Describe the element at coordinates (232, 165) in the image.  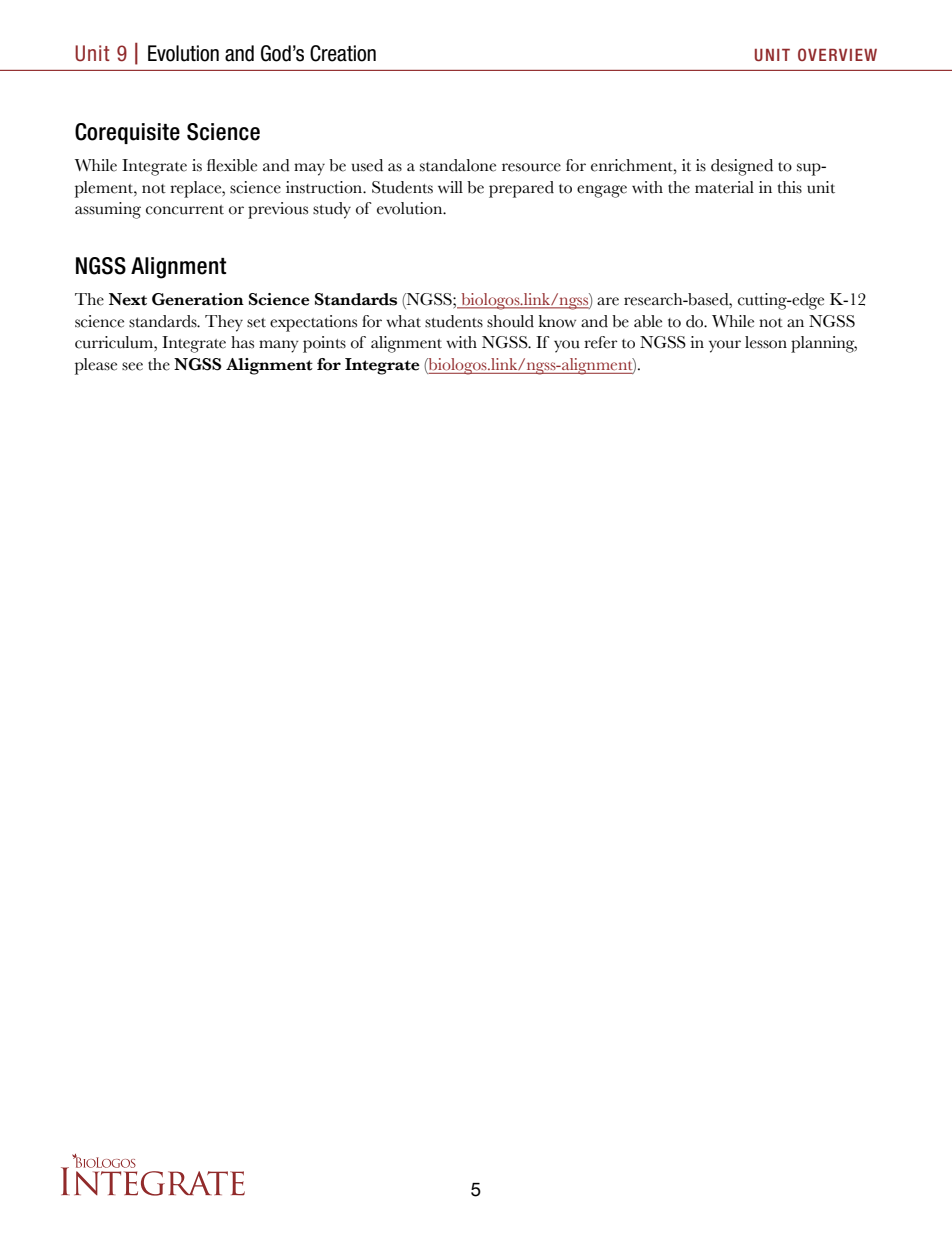
I see `flexible` at that location.
